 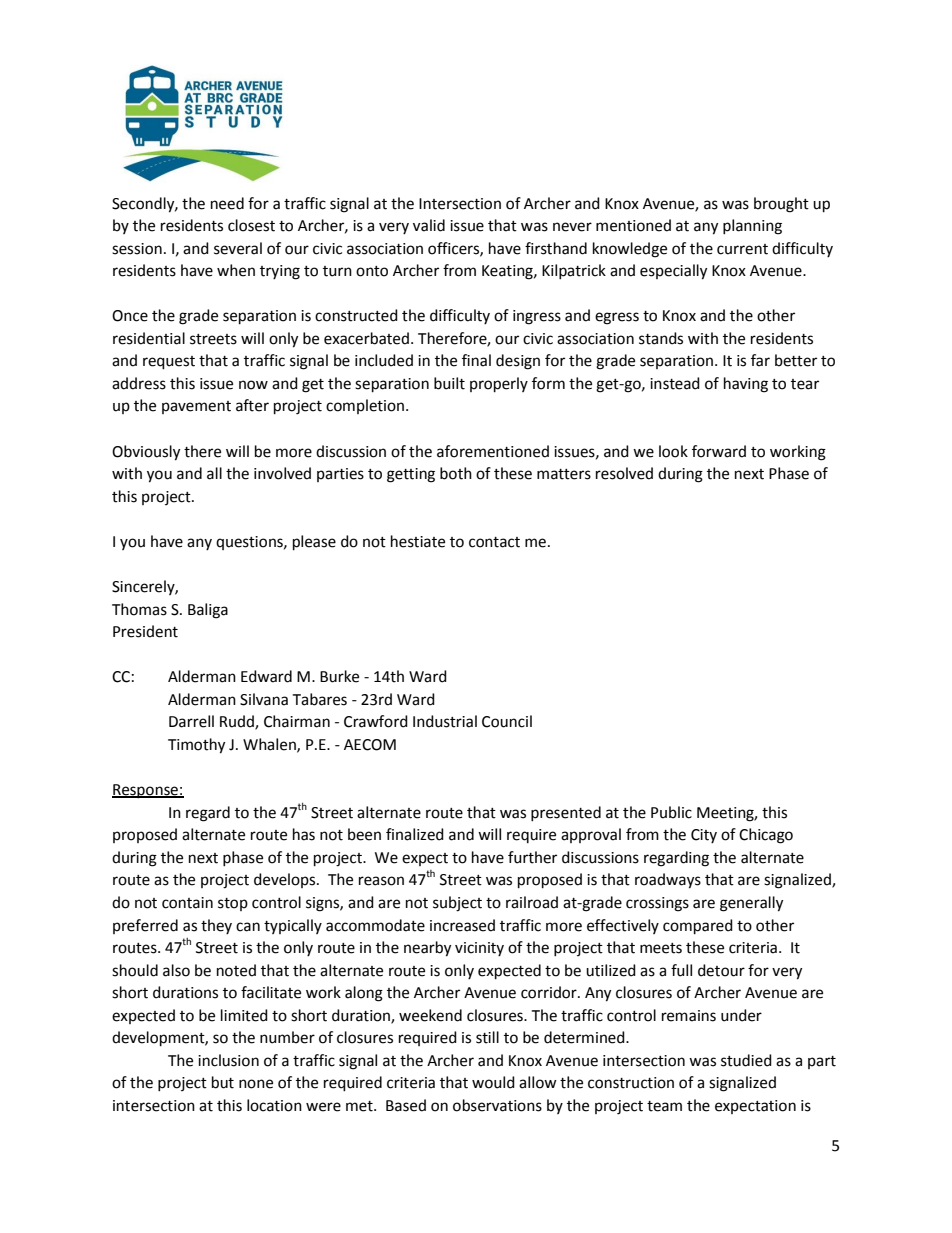 I want to click on several, so click(x=238, y=248).
